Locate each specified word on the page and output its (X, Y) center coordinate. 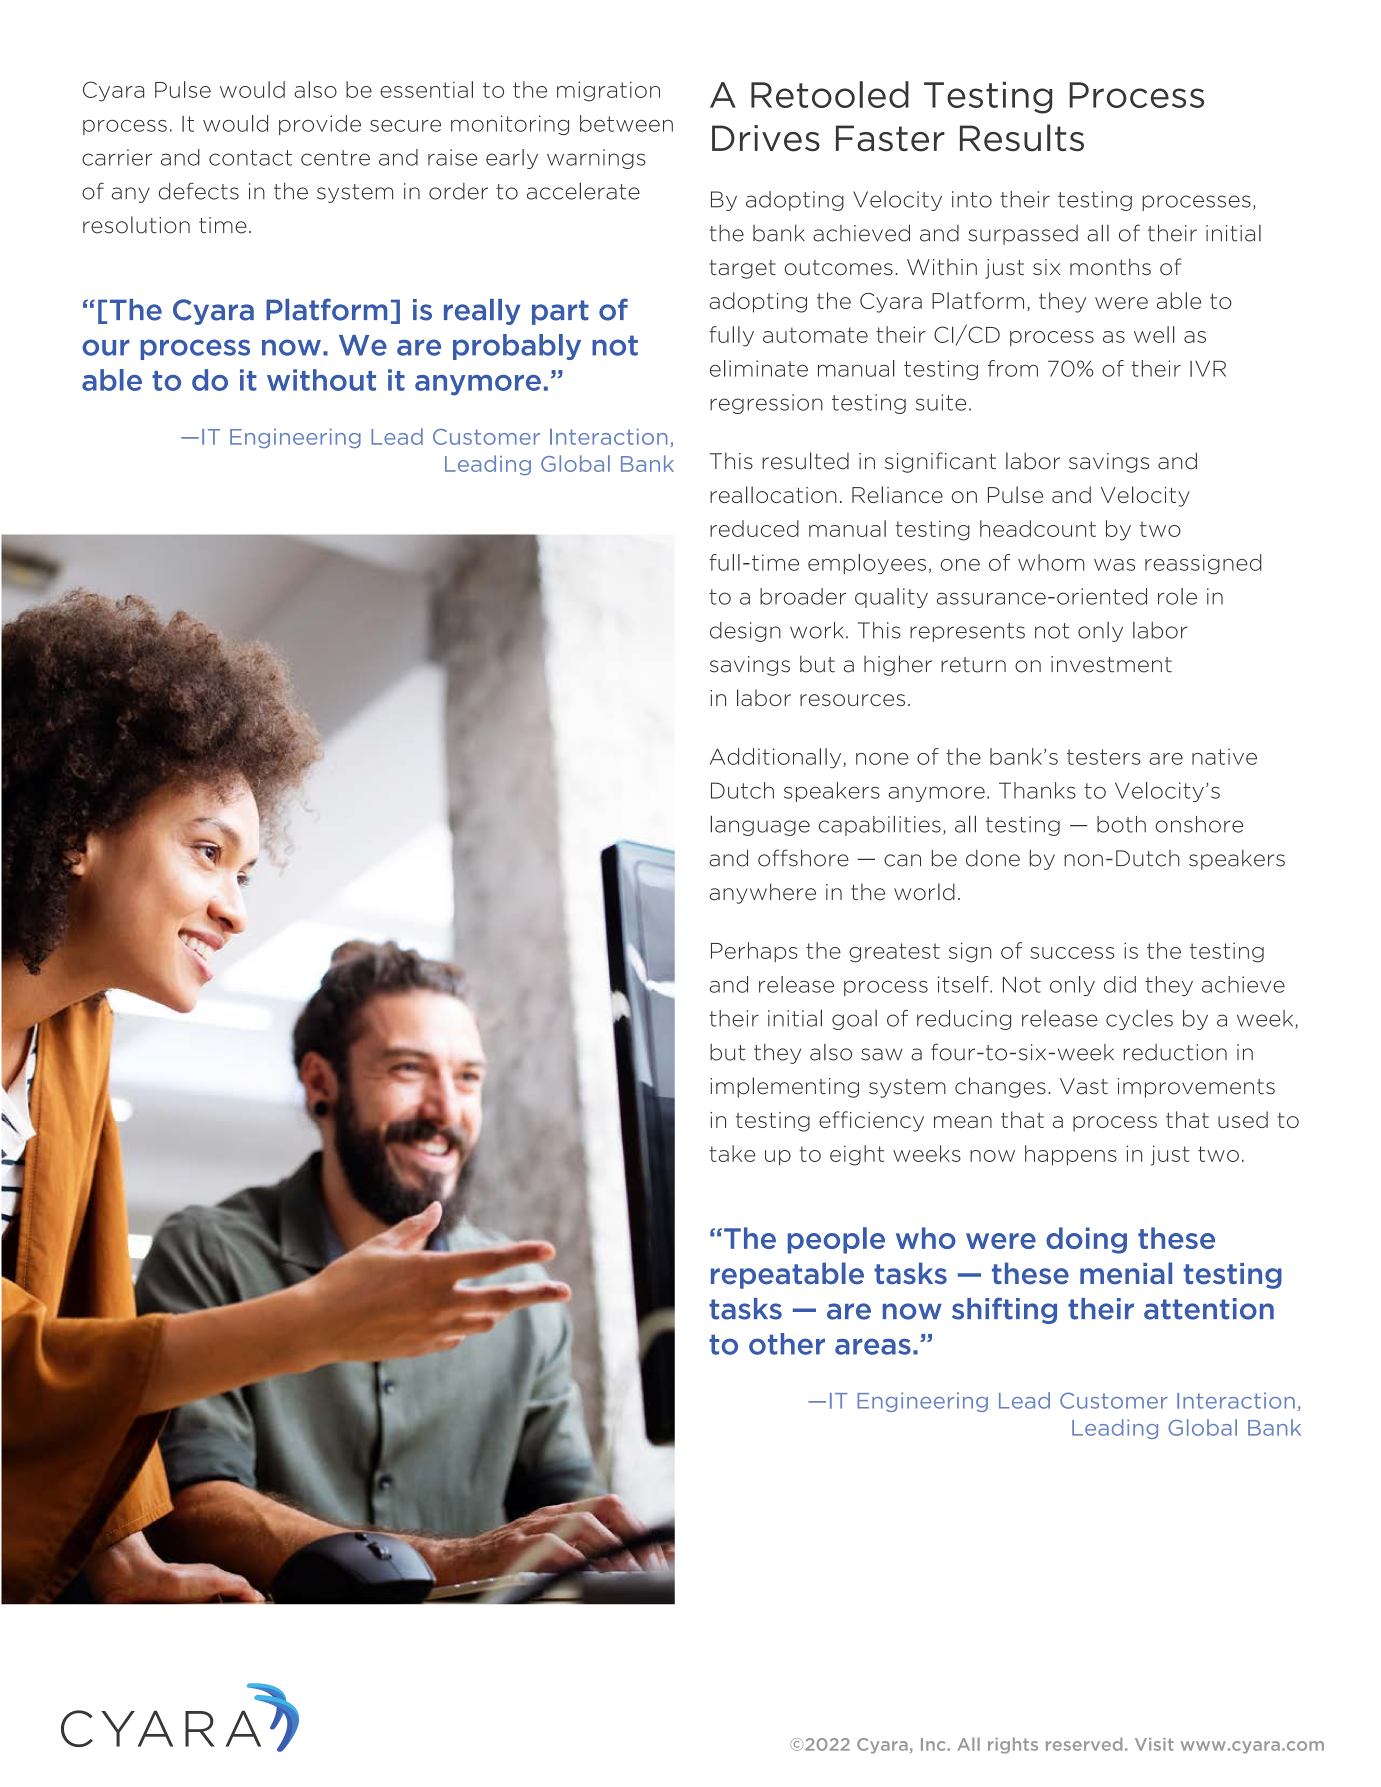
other (787, 1344)
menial (1126, 1273)
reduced (754, 528)
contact (250, 158)
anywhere (762, 893)
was (1114, 565)
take (732, 1153)
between (626, 123)
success (1072, 953)
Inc (934, 1744)
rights (1013, 1746)
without (321, 380)
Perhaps (754, 952)
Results (1022, 138)
